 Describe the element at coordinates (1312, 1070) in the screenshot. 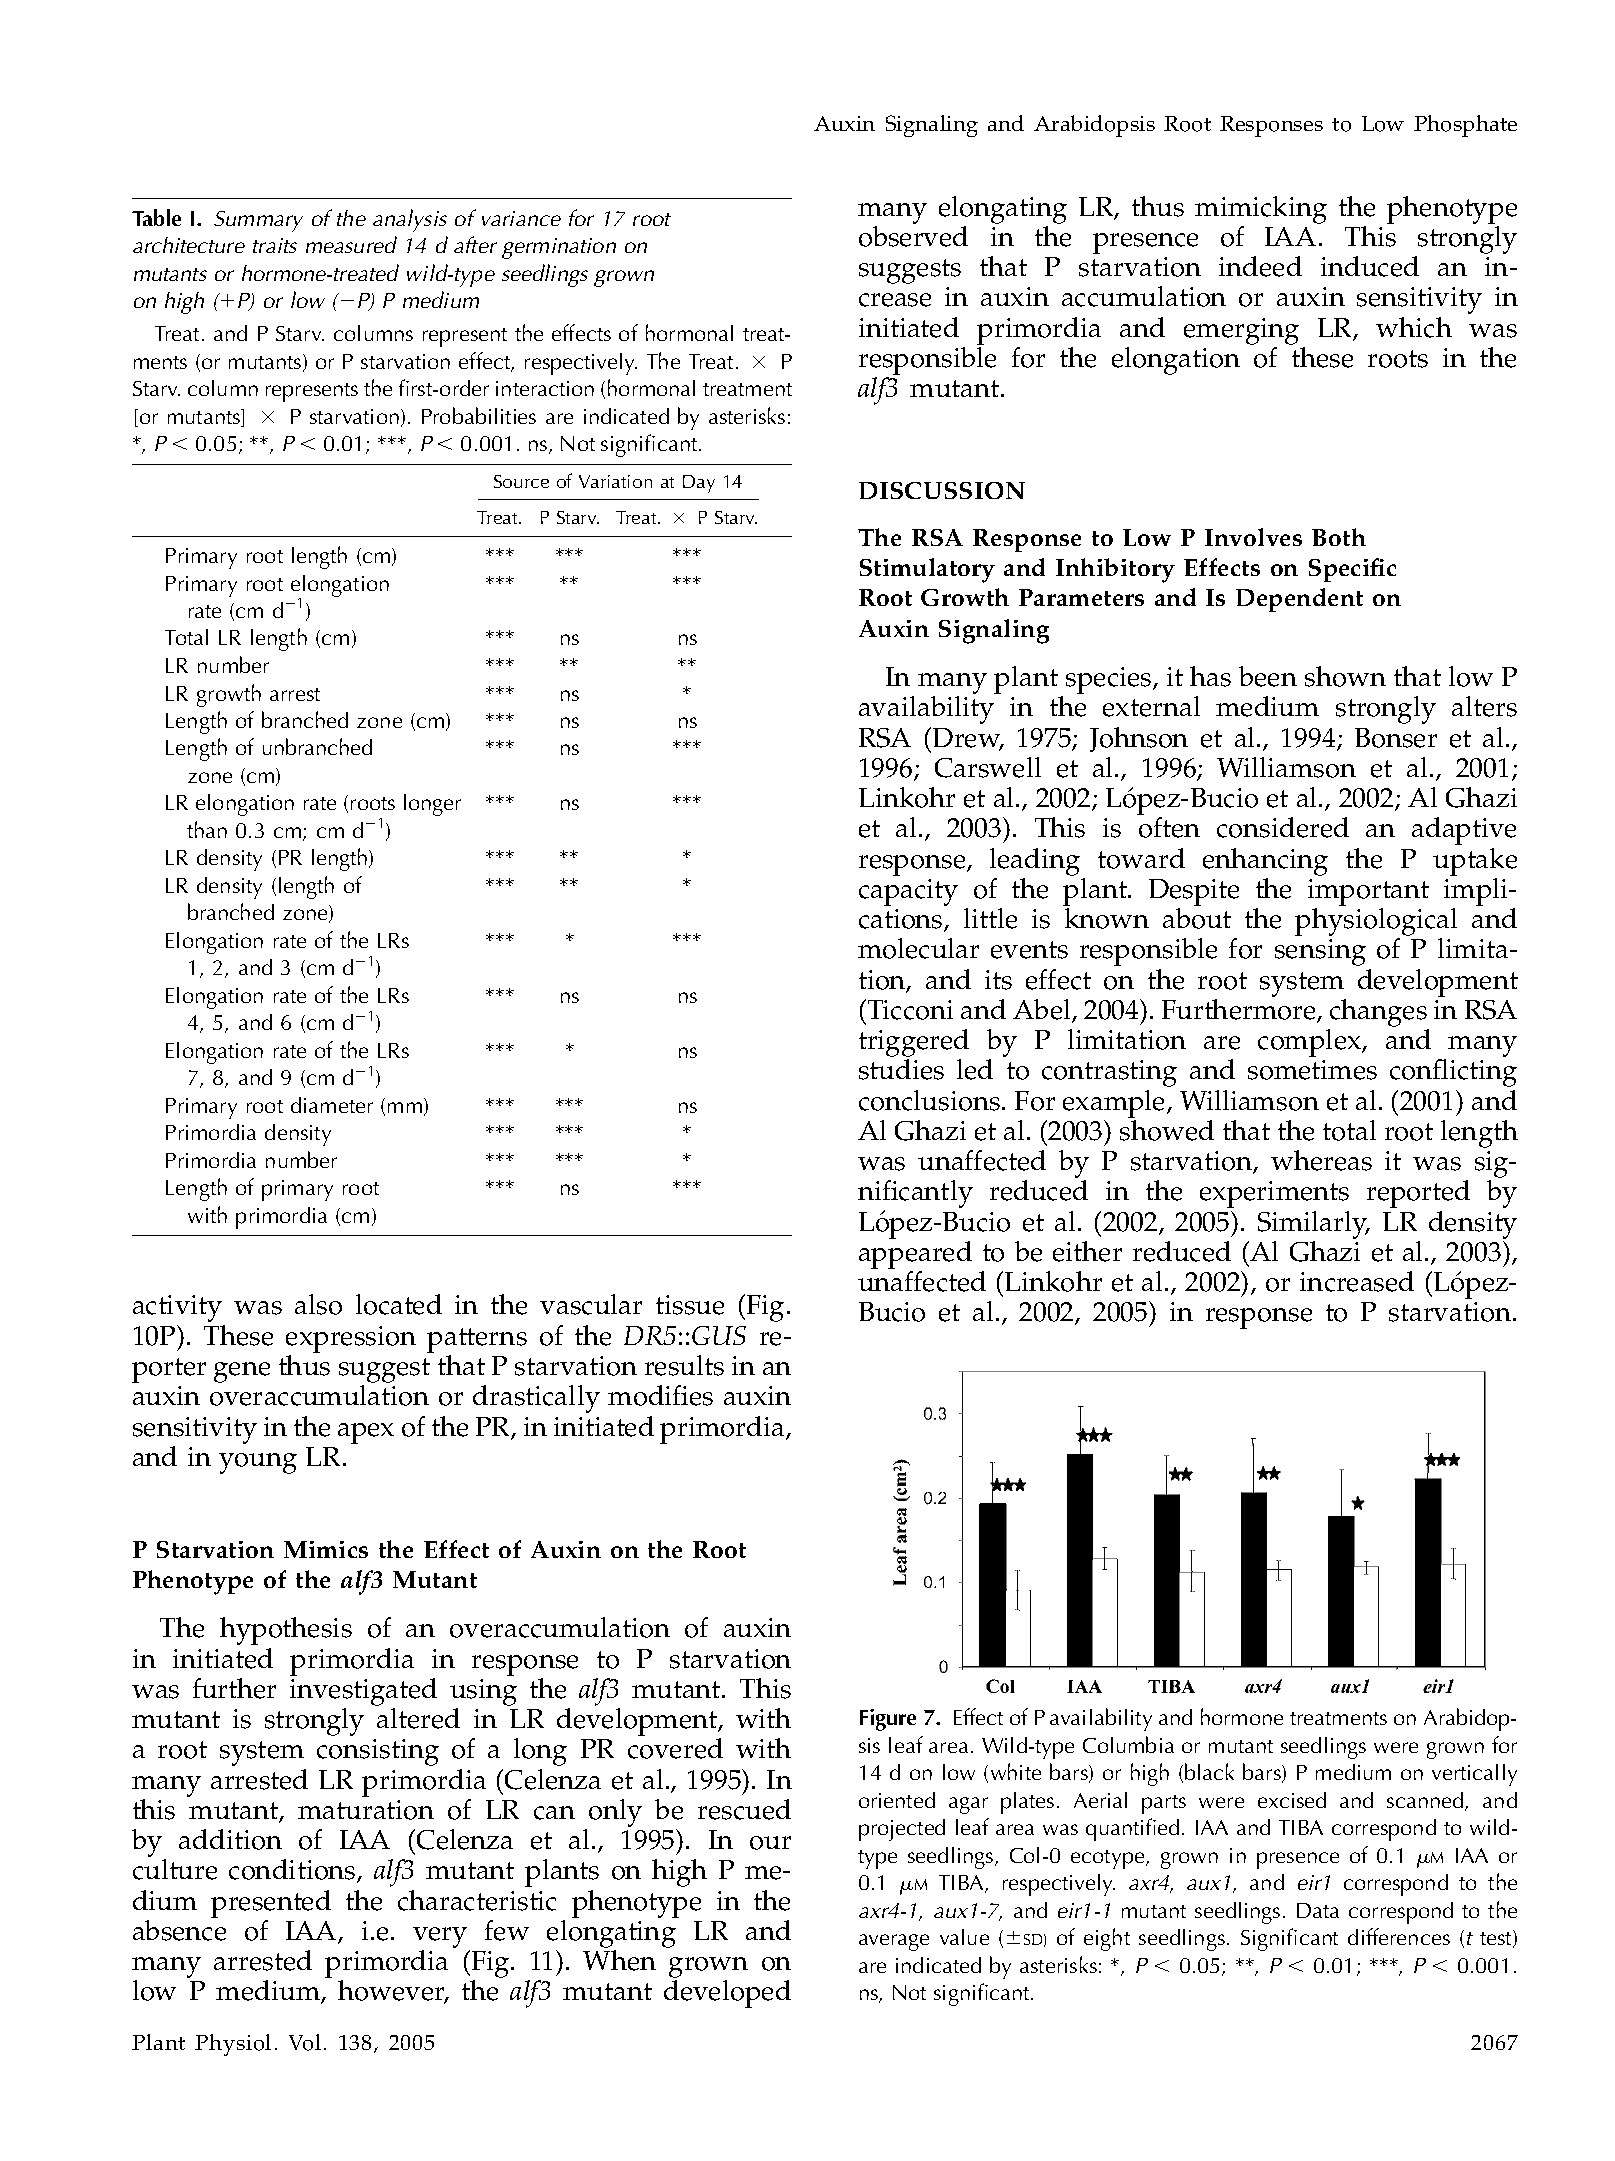

I see `sometimes` at that location.
